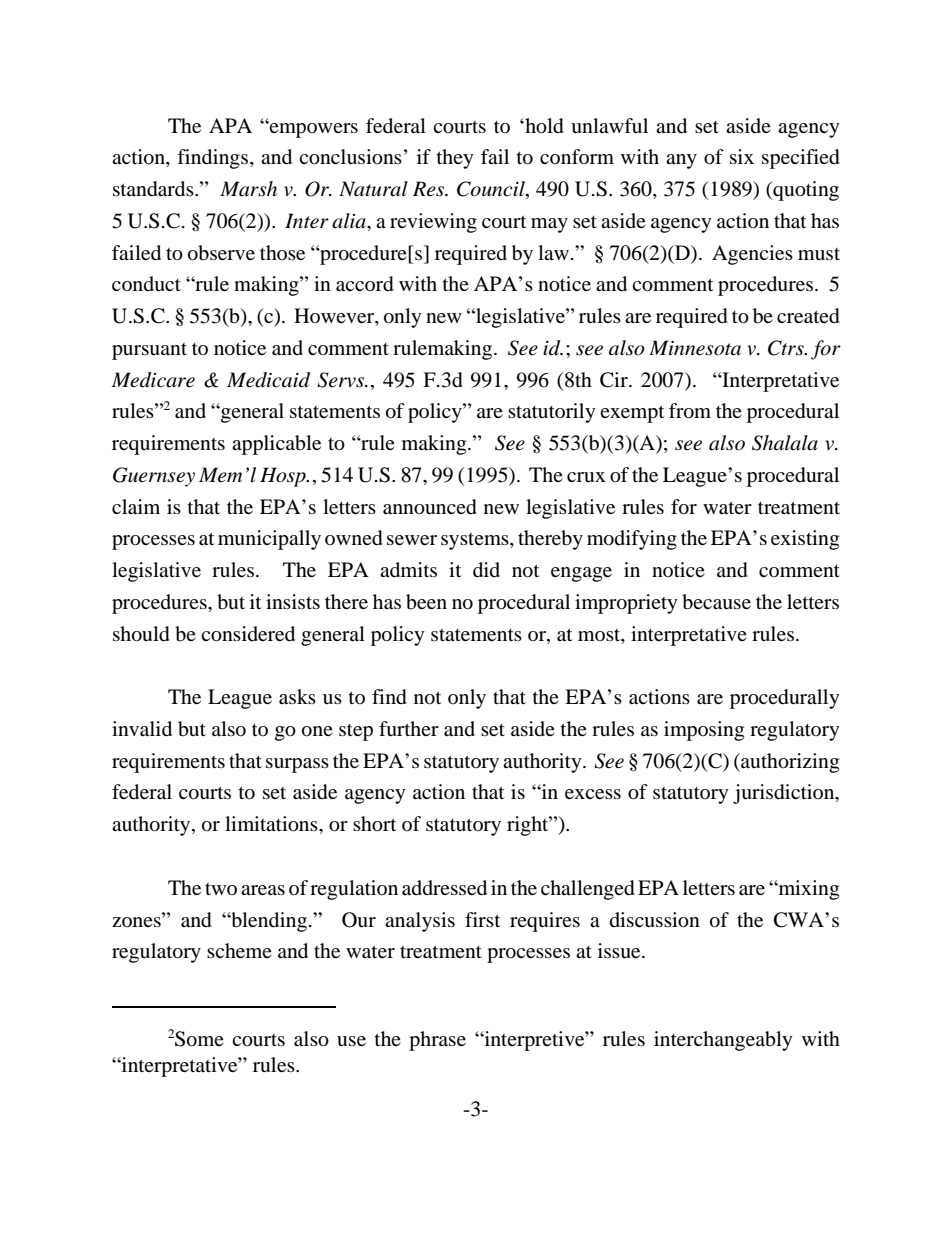 This screenshot has height=1233, width=952. I want to click on Guernsey, so click(154, 477).
